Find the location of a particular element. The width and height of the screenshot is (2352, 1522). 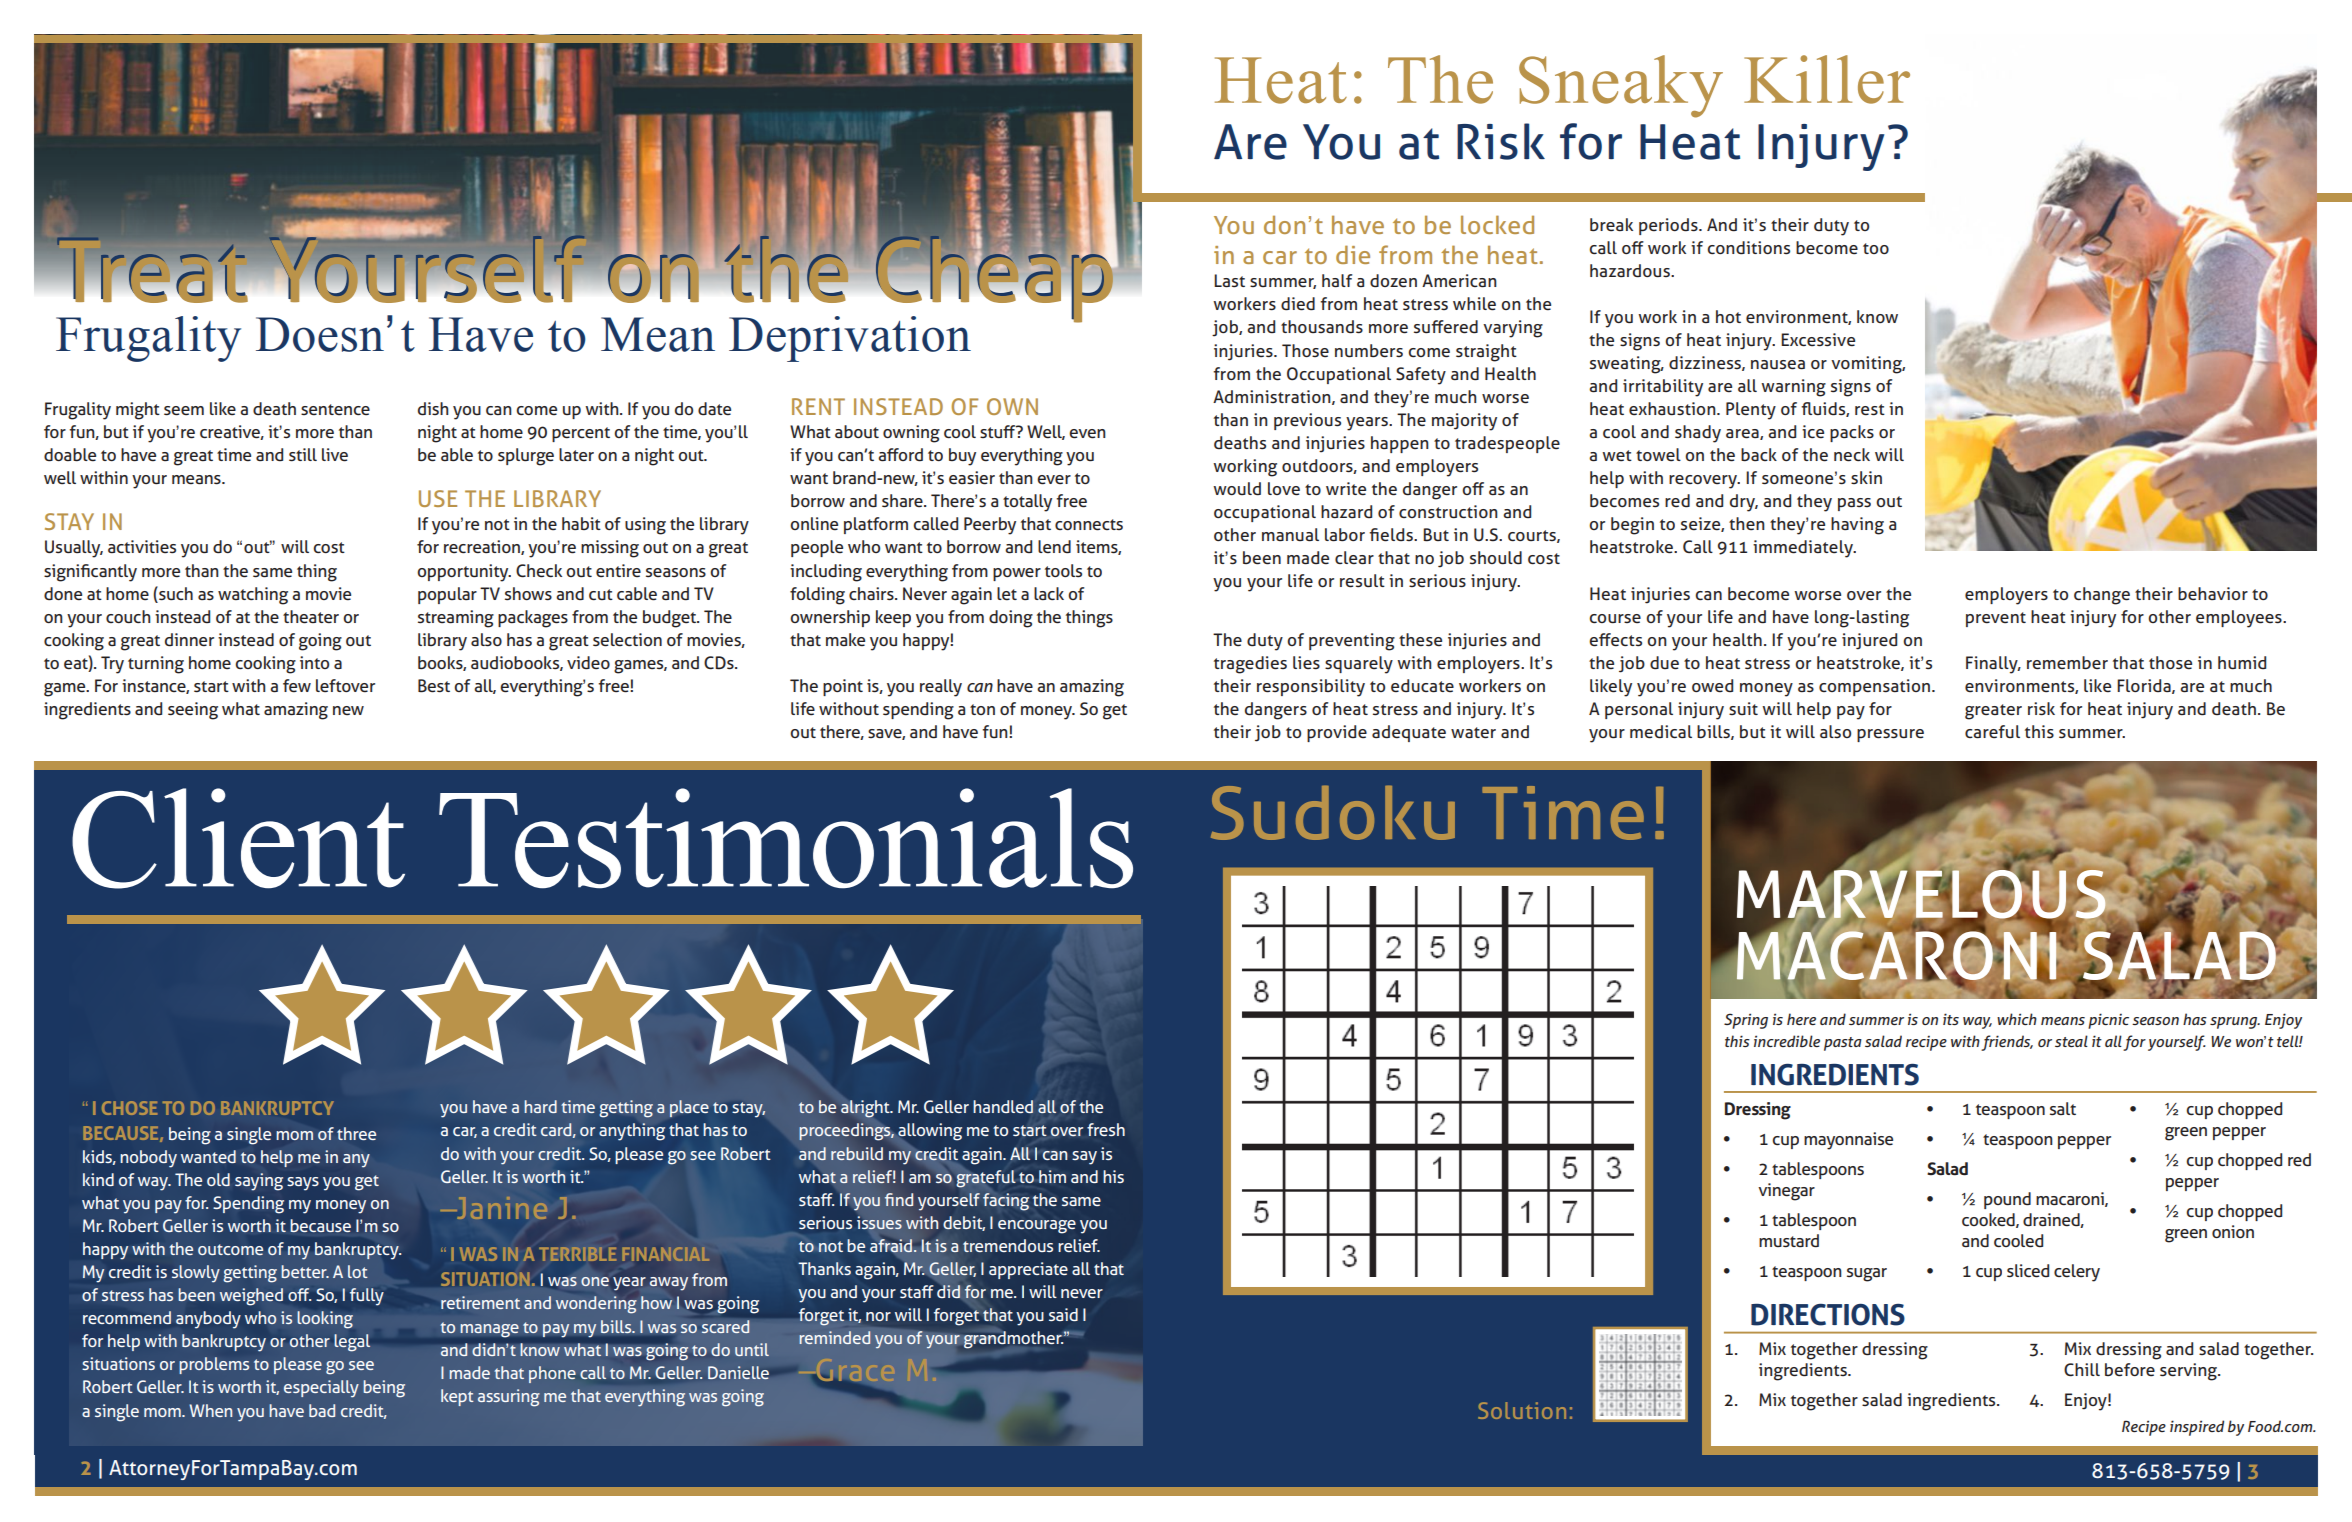

Sneaky is located at coordinates (1621, 86).
